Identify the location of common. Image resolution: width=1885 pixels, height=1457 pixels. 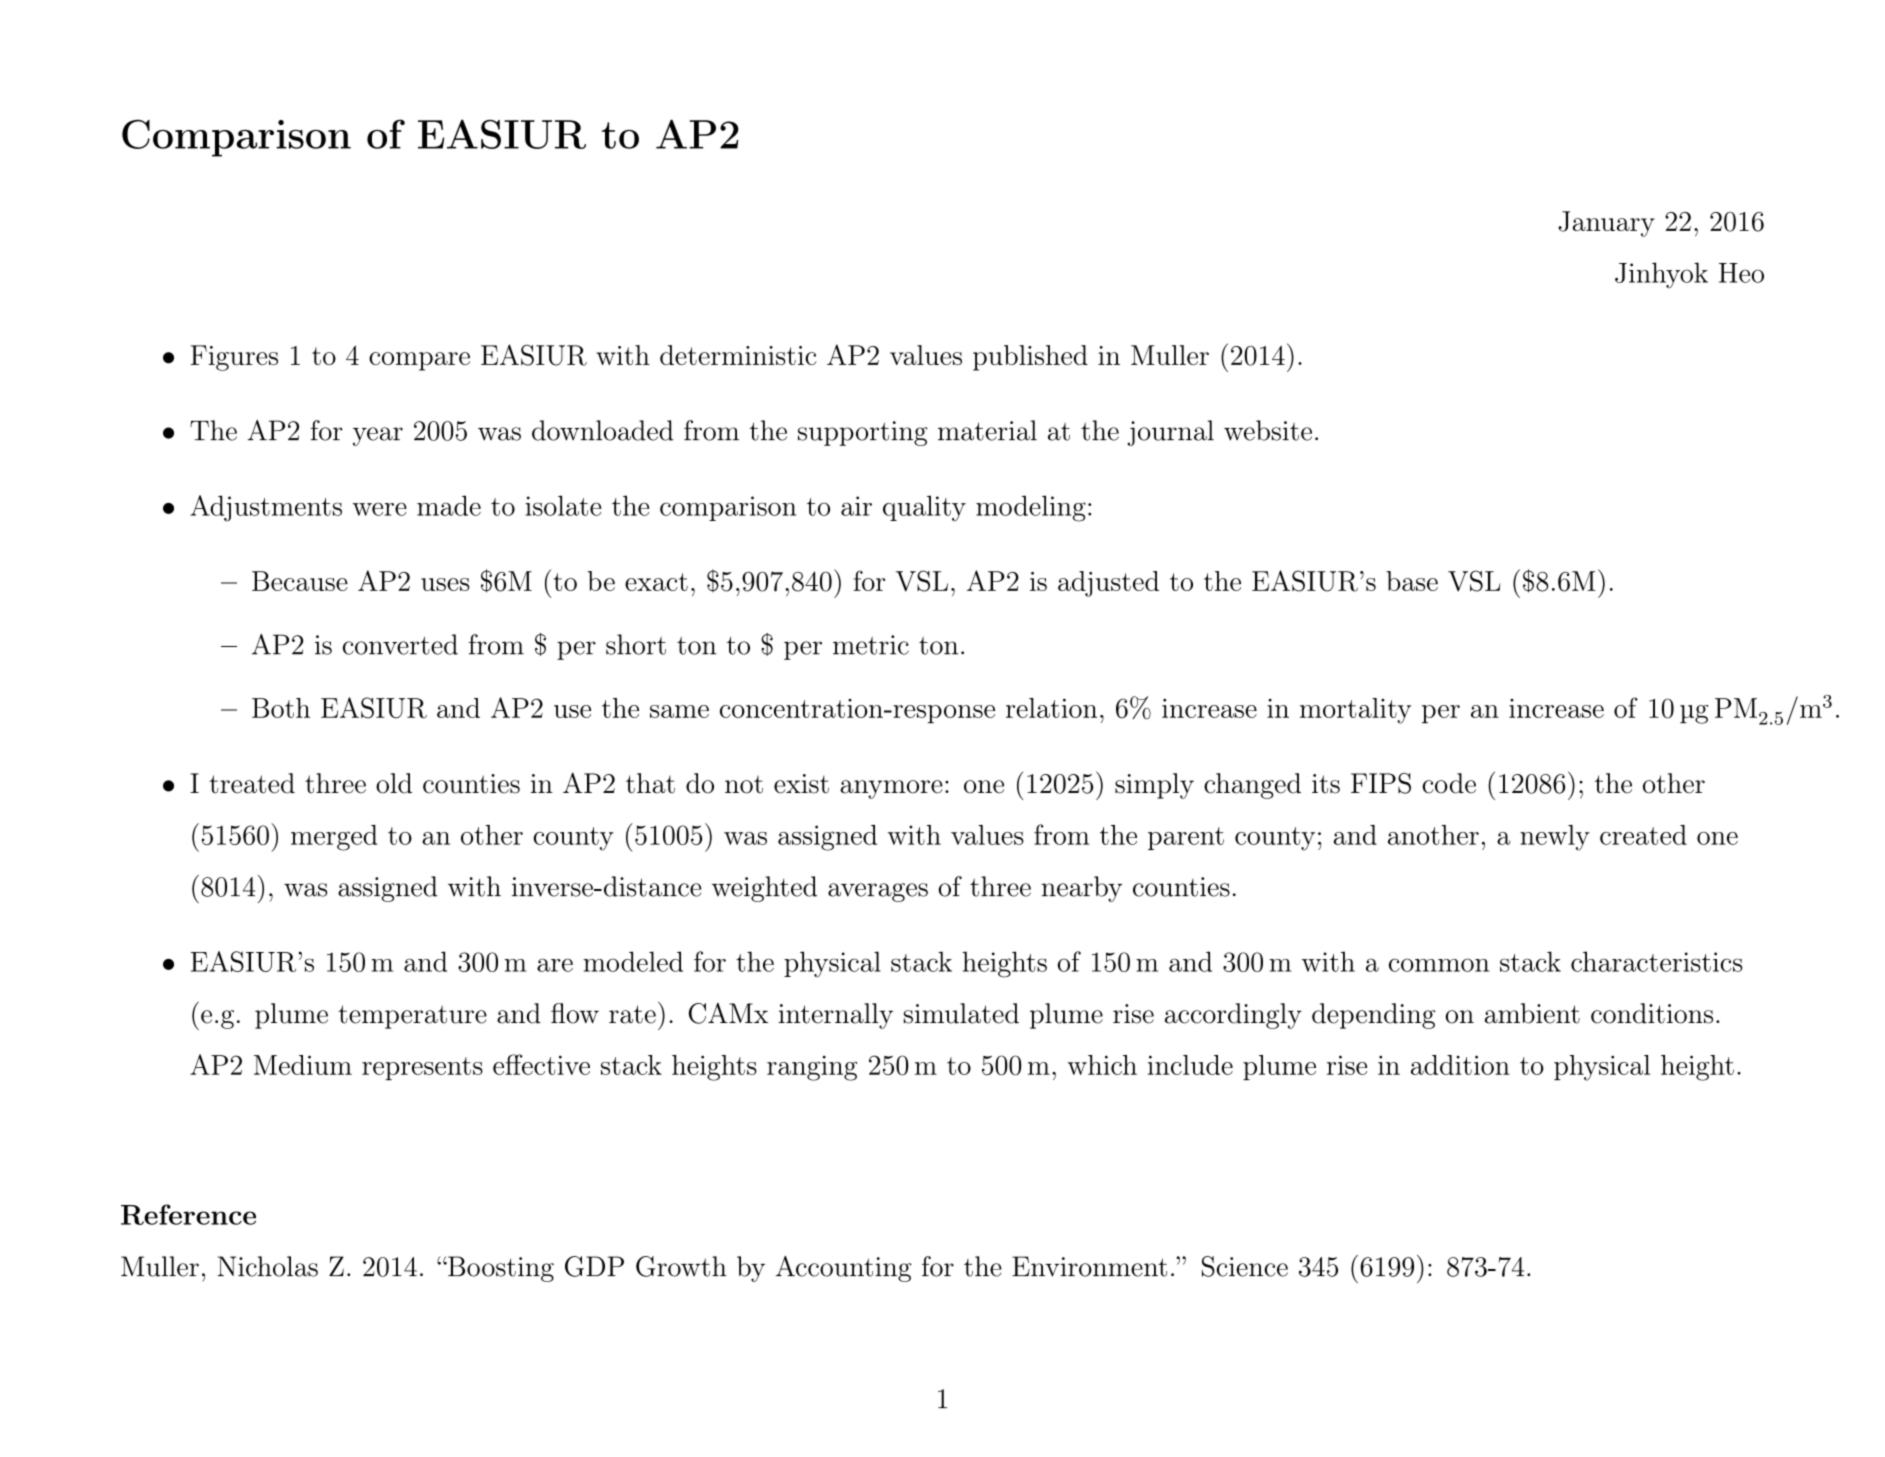
(1439, 965).
